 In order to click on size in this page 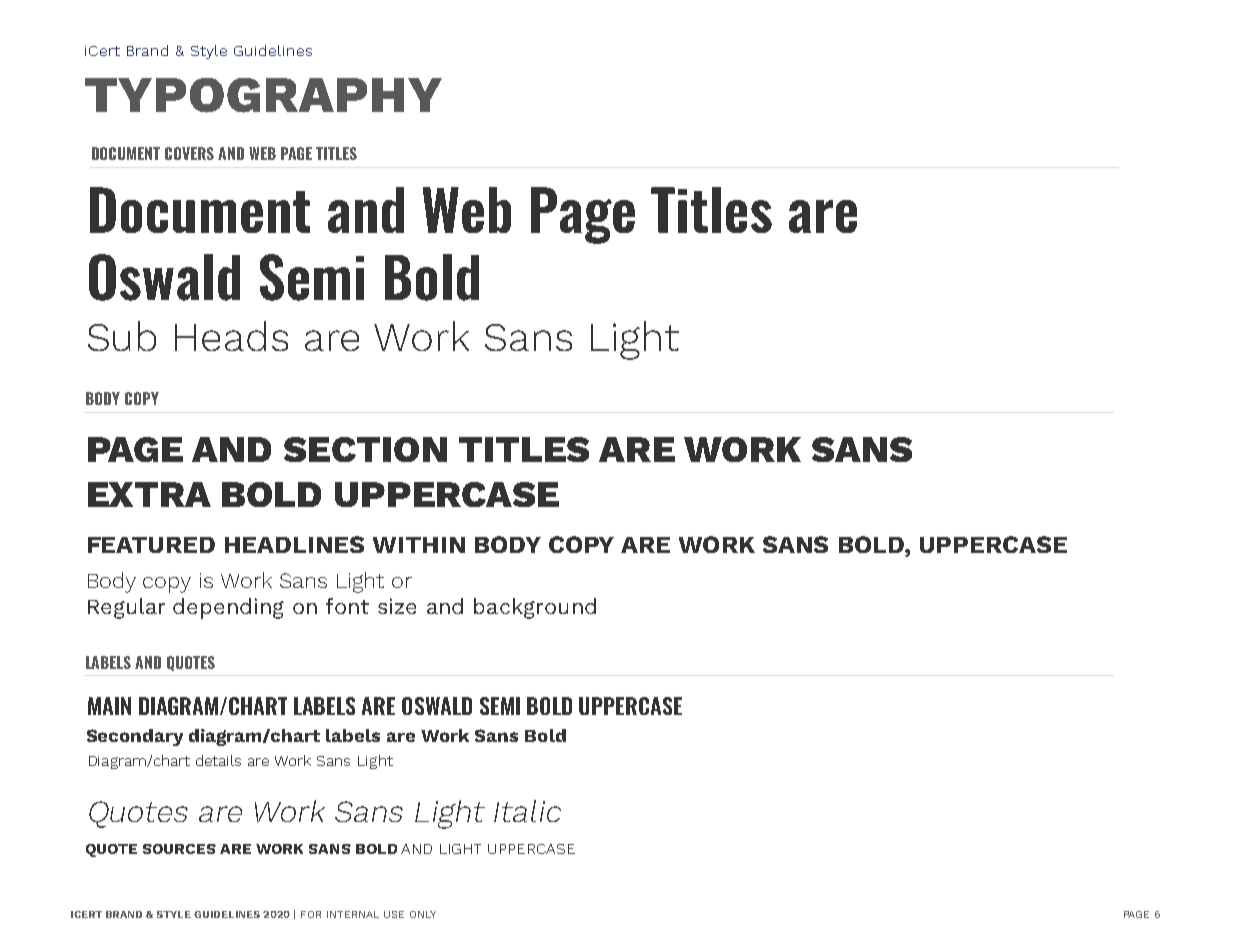, I will do `click(397, 606)`.
